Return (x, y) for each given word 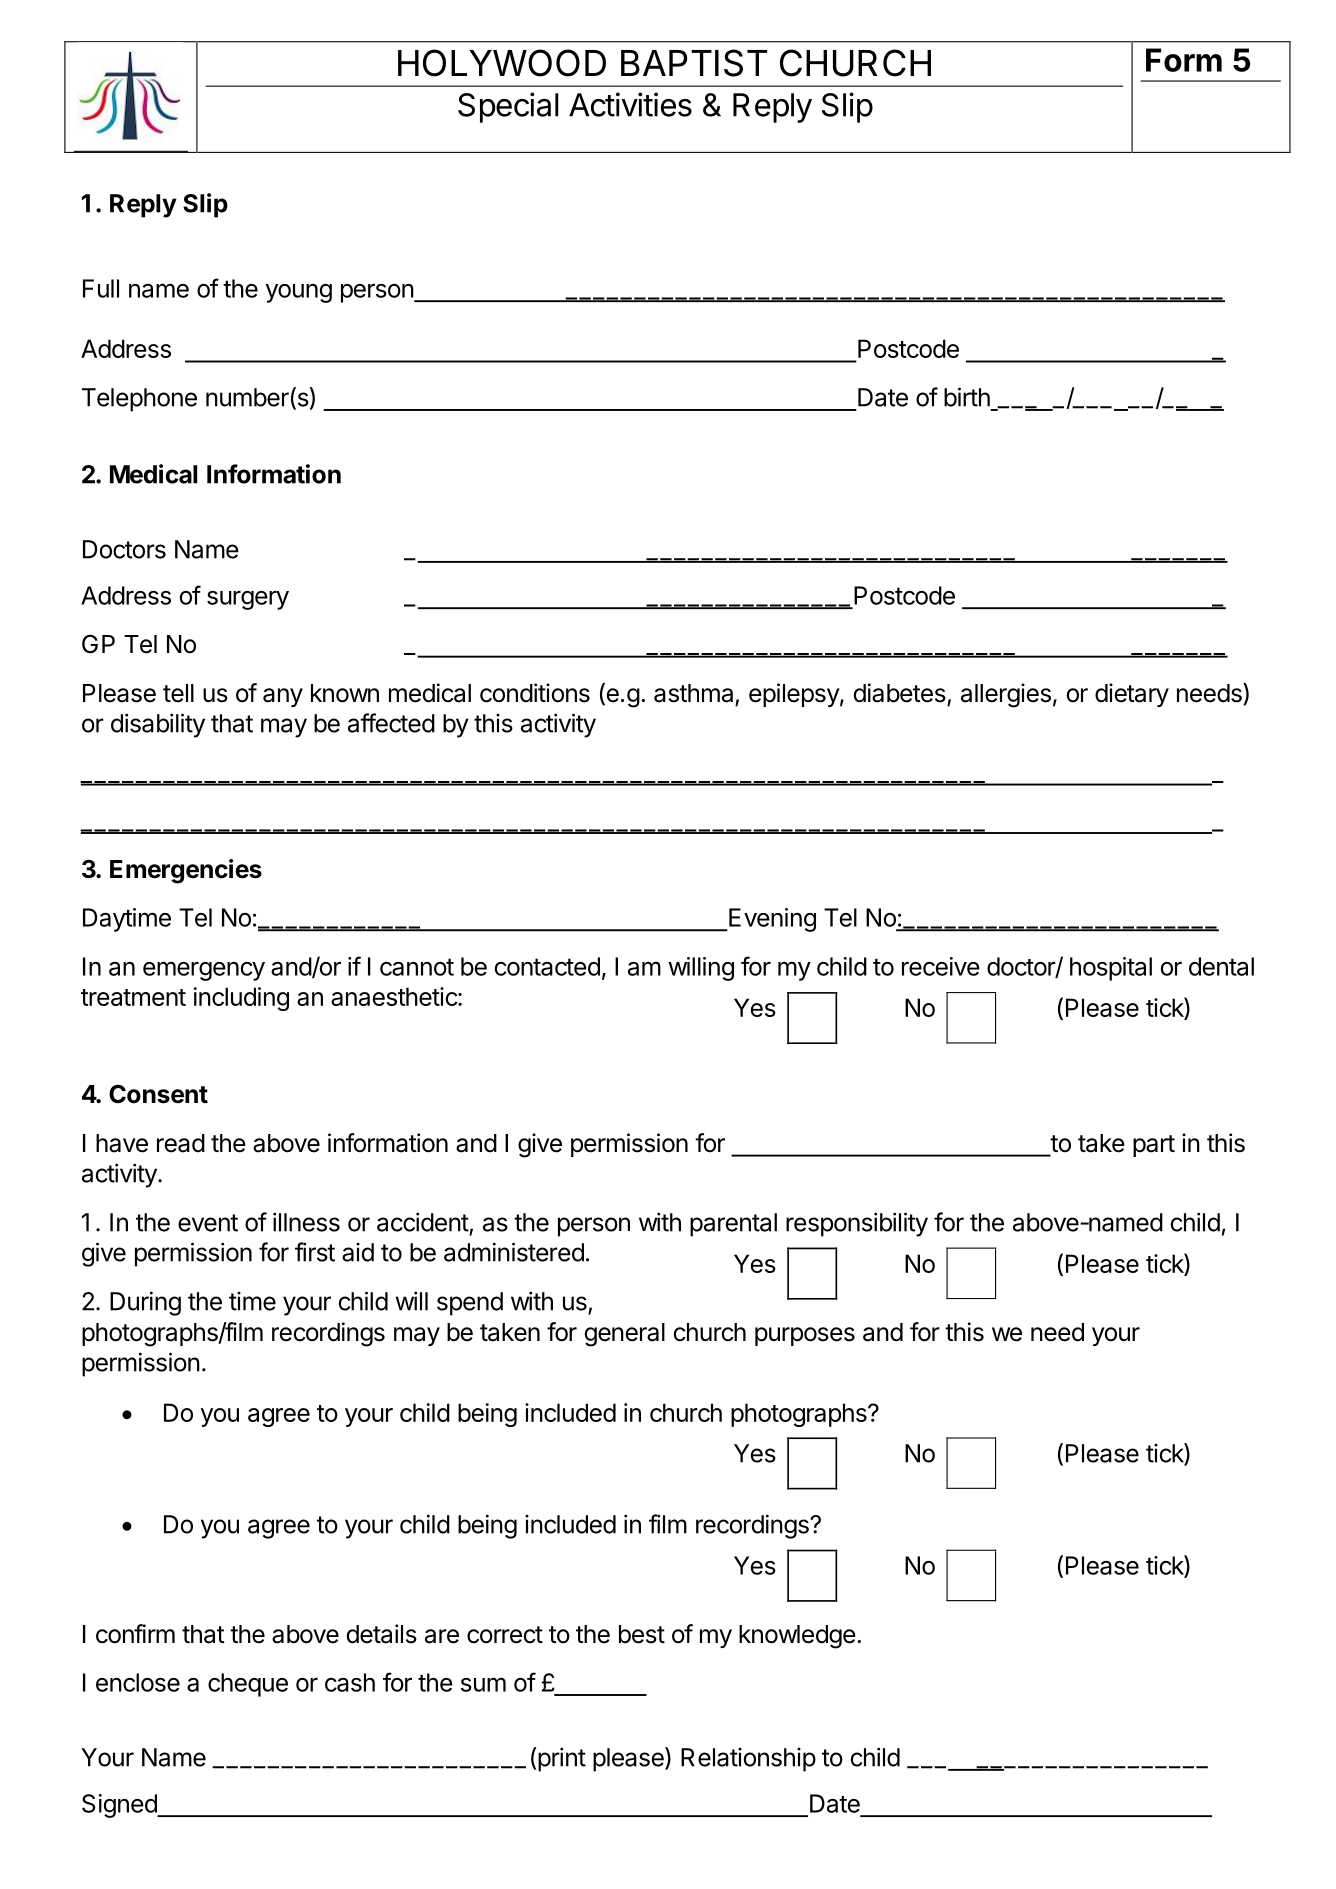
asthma (693, 693)
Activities (630, 104)
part (1154, 1146)
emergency (204, 971)
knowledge (797, 1637)
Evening (771, 920)
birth (967, 397)
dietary (1132, 695)
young (299, 293)
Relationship (748, 1760)
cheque (248, 1685)
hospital (1111, 969)
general (625, 1335)
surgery (248, 600)
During (145, 1303)
